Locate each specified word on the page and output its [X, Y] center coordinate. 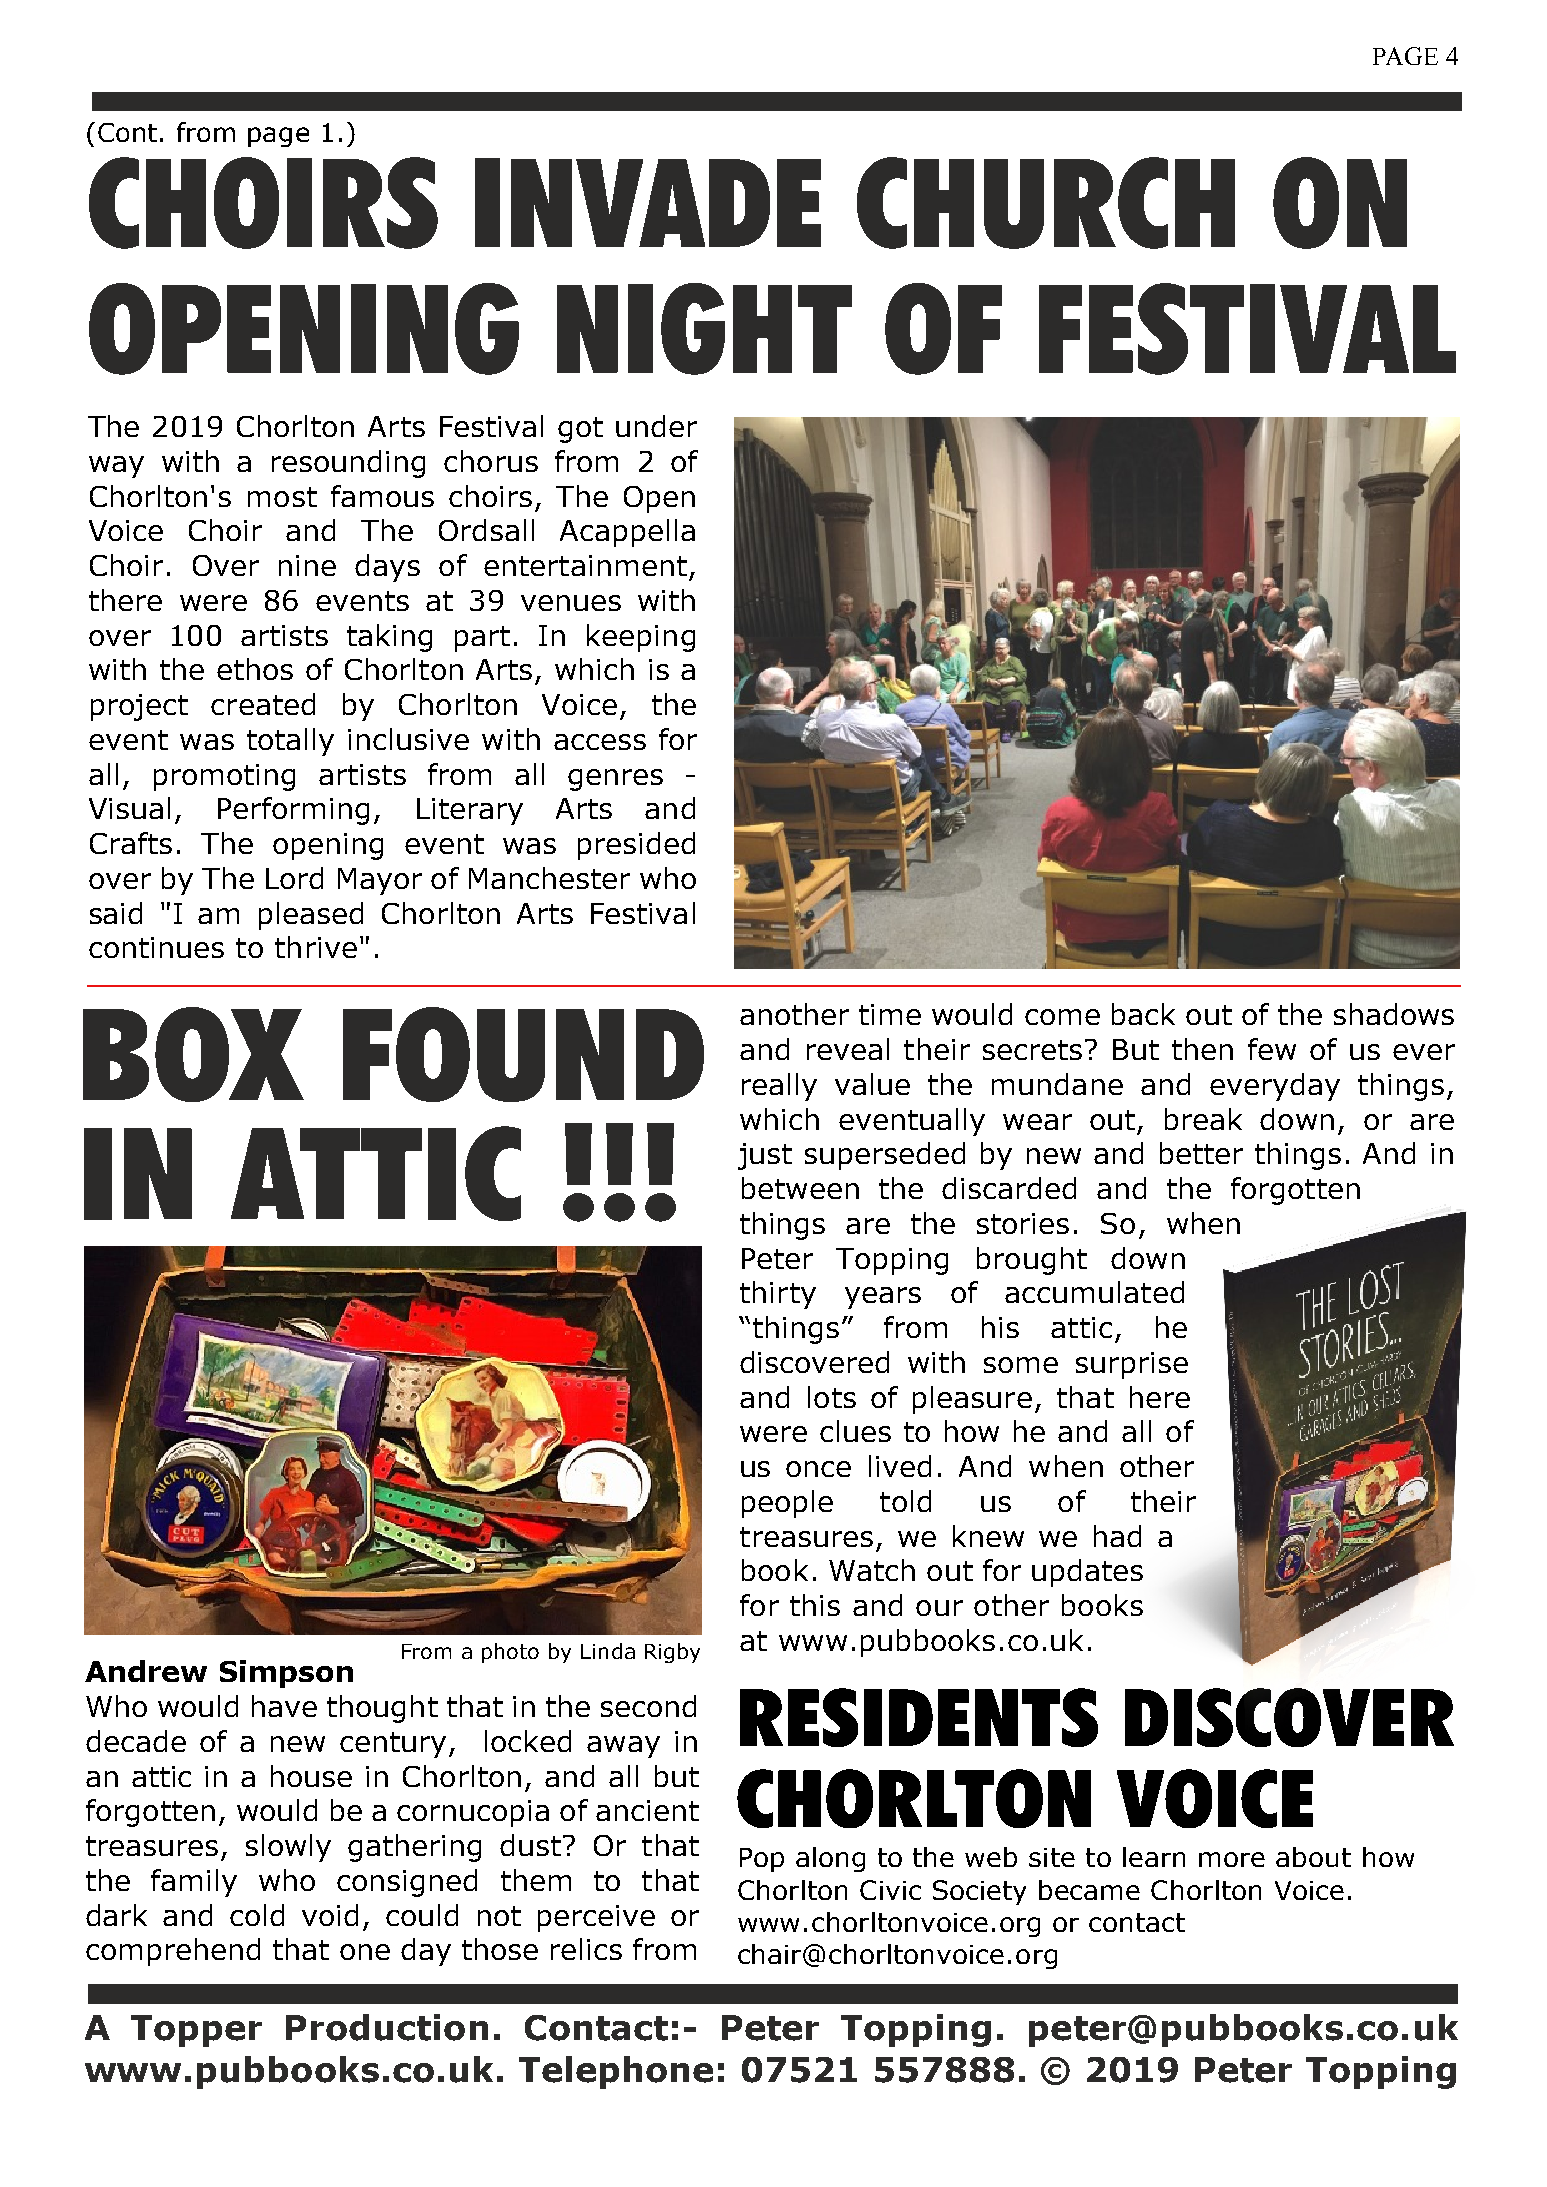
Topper [196, 2031]
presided [636, 846]
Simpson [286, 1674]
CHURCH [1046, 203]
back [1143, 1014]
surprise [1132, 1365]
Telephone [616, 2072]
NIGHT [704, 329]
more [1232, 1859]
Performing [293, 811]
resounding [348, 464]
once [818, 1469]
